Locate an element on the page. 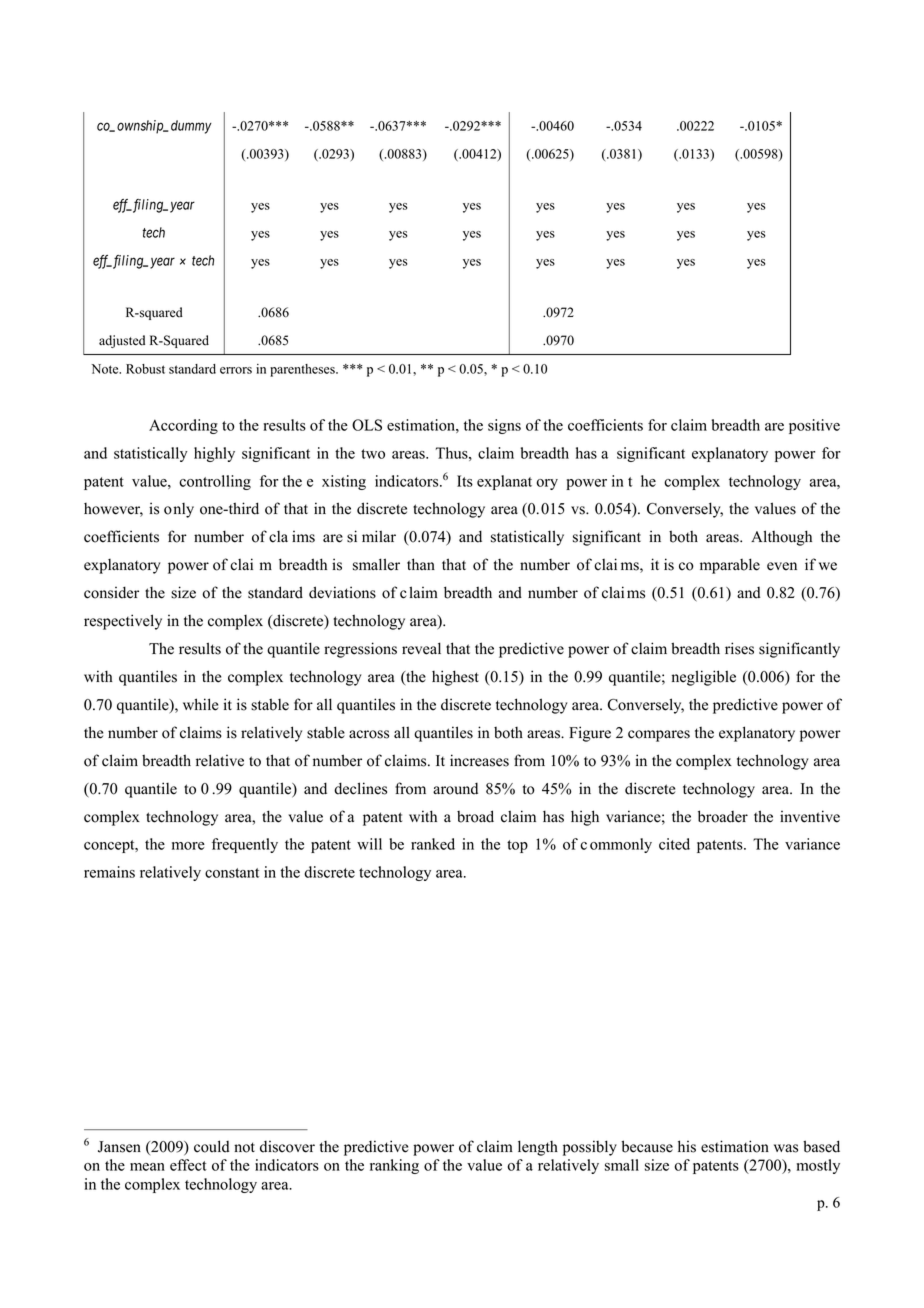 The image size is (924, 1308). increases is located at coordinates (479, 760).
